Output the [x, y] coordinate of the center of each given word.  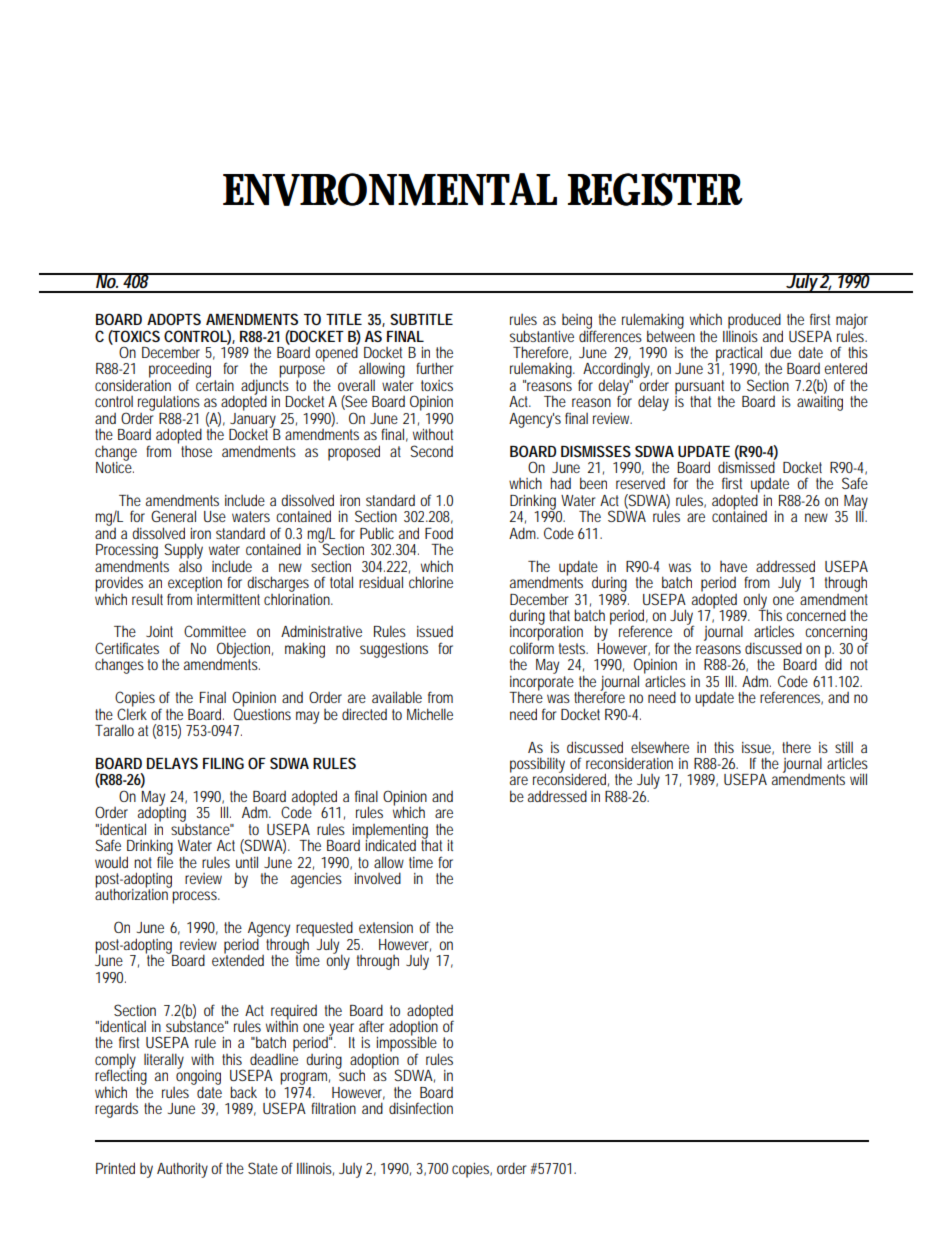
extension [386, 927]
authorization [133, 893]
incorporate [542, 683]
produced [755, 322]
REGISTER [655, 189]
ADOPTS [174, 319]
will [858, 779]
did [833, 663]
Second [431, 451]
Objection [245, 651]
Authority [182, 1170]
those [196, 451]
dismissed [747, 466]
